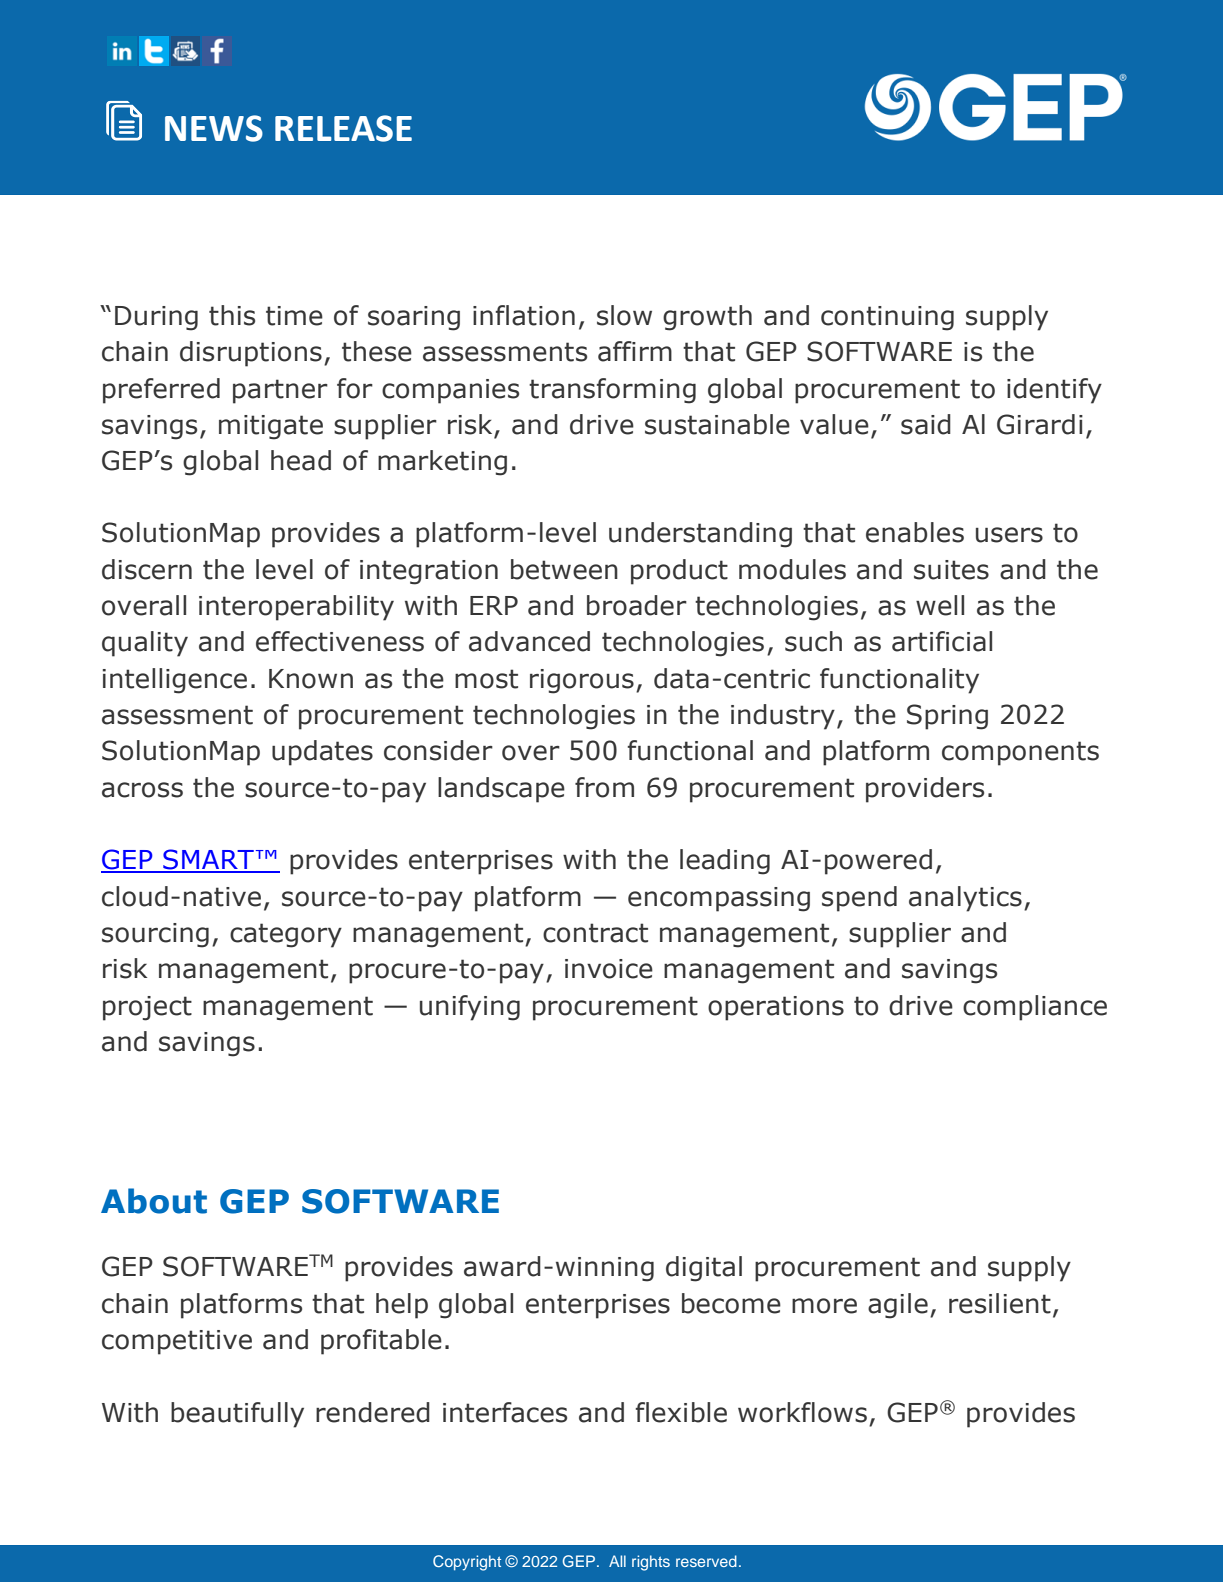 The image size is (1223, 1582). Describe the element at coordinates (940, 605) in the image. I see `well` at that location.
